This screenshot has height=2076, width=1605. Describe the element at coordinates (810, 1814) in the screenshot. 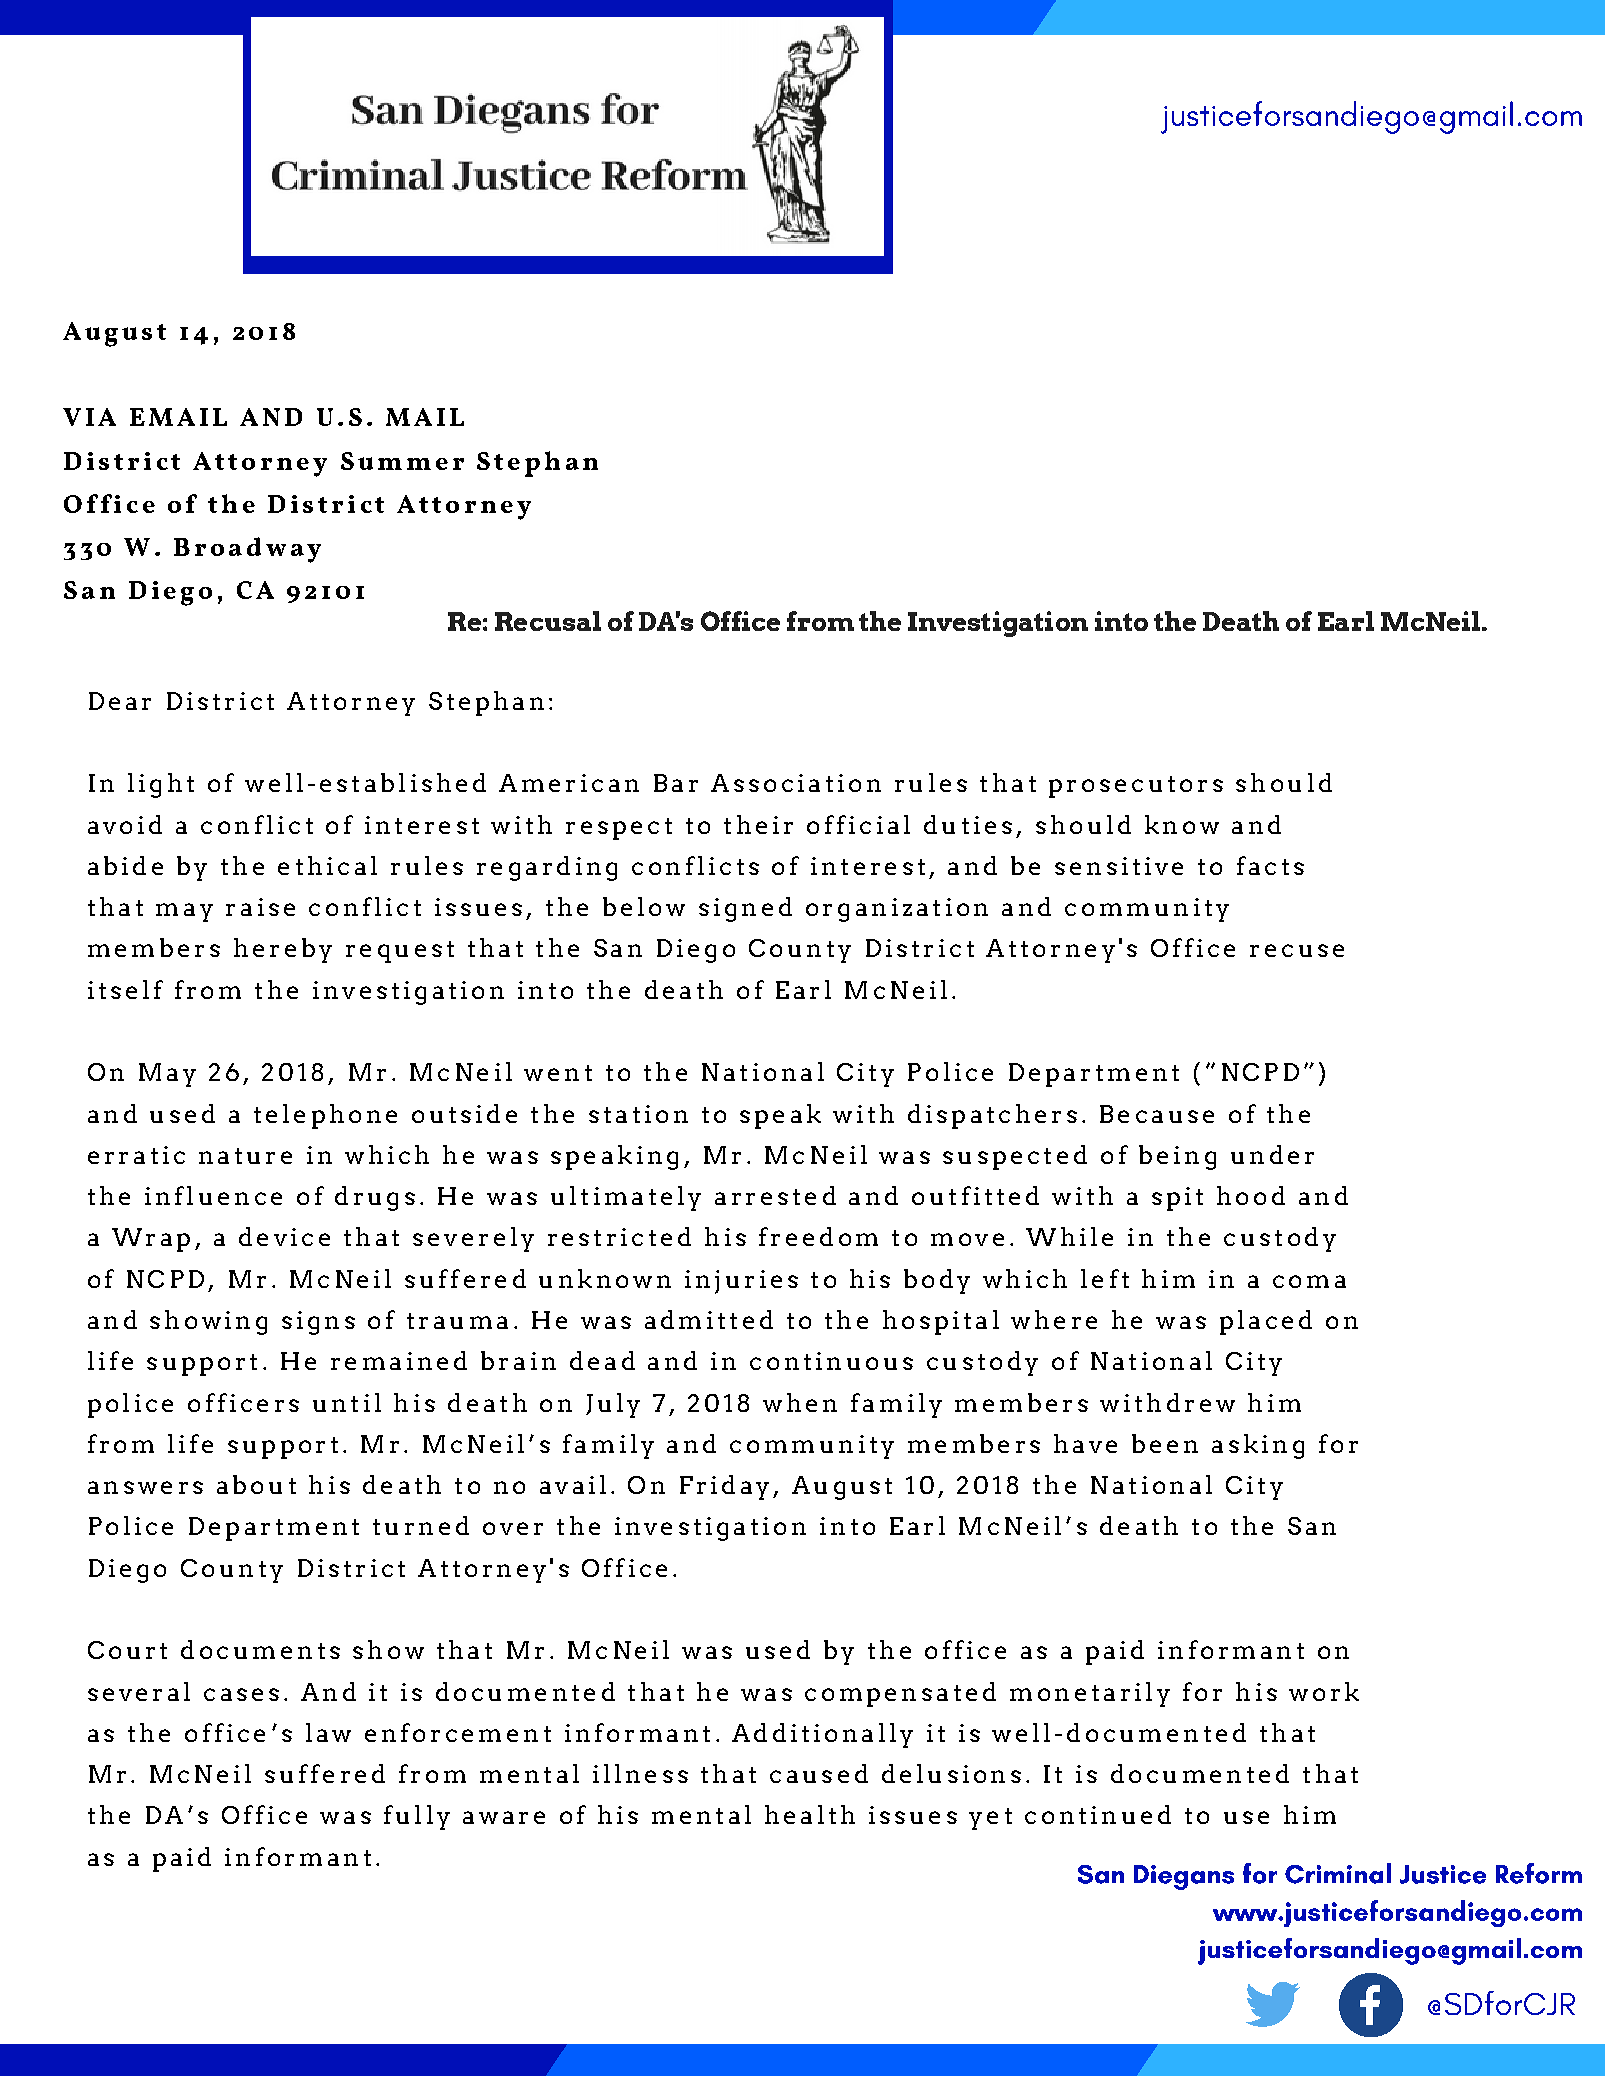

I see `health` at that location.
